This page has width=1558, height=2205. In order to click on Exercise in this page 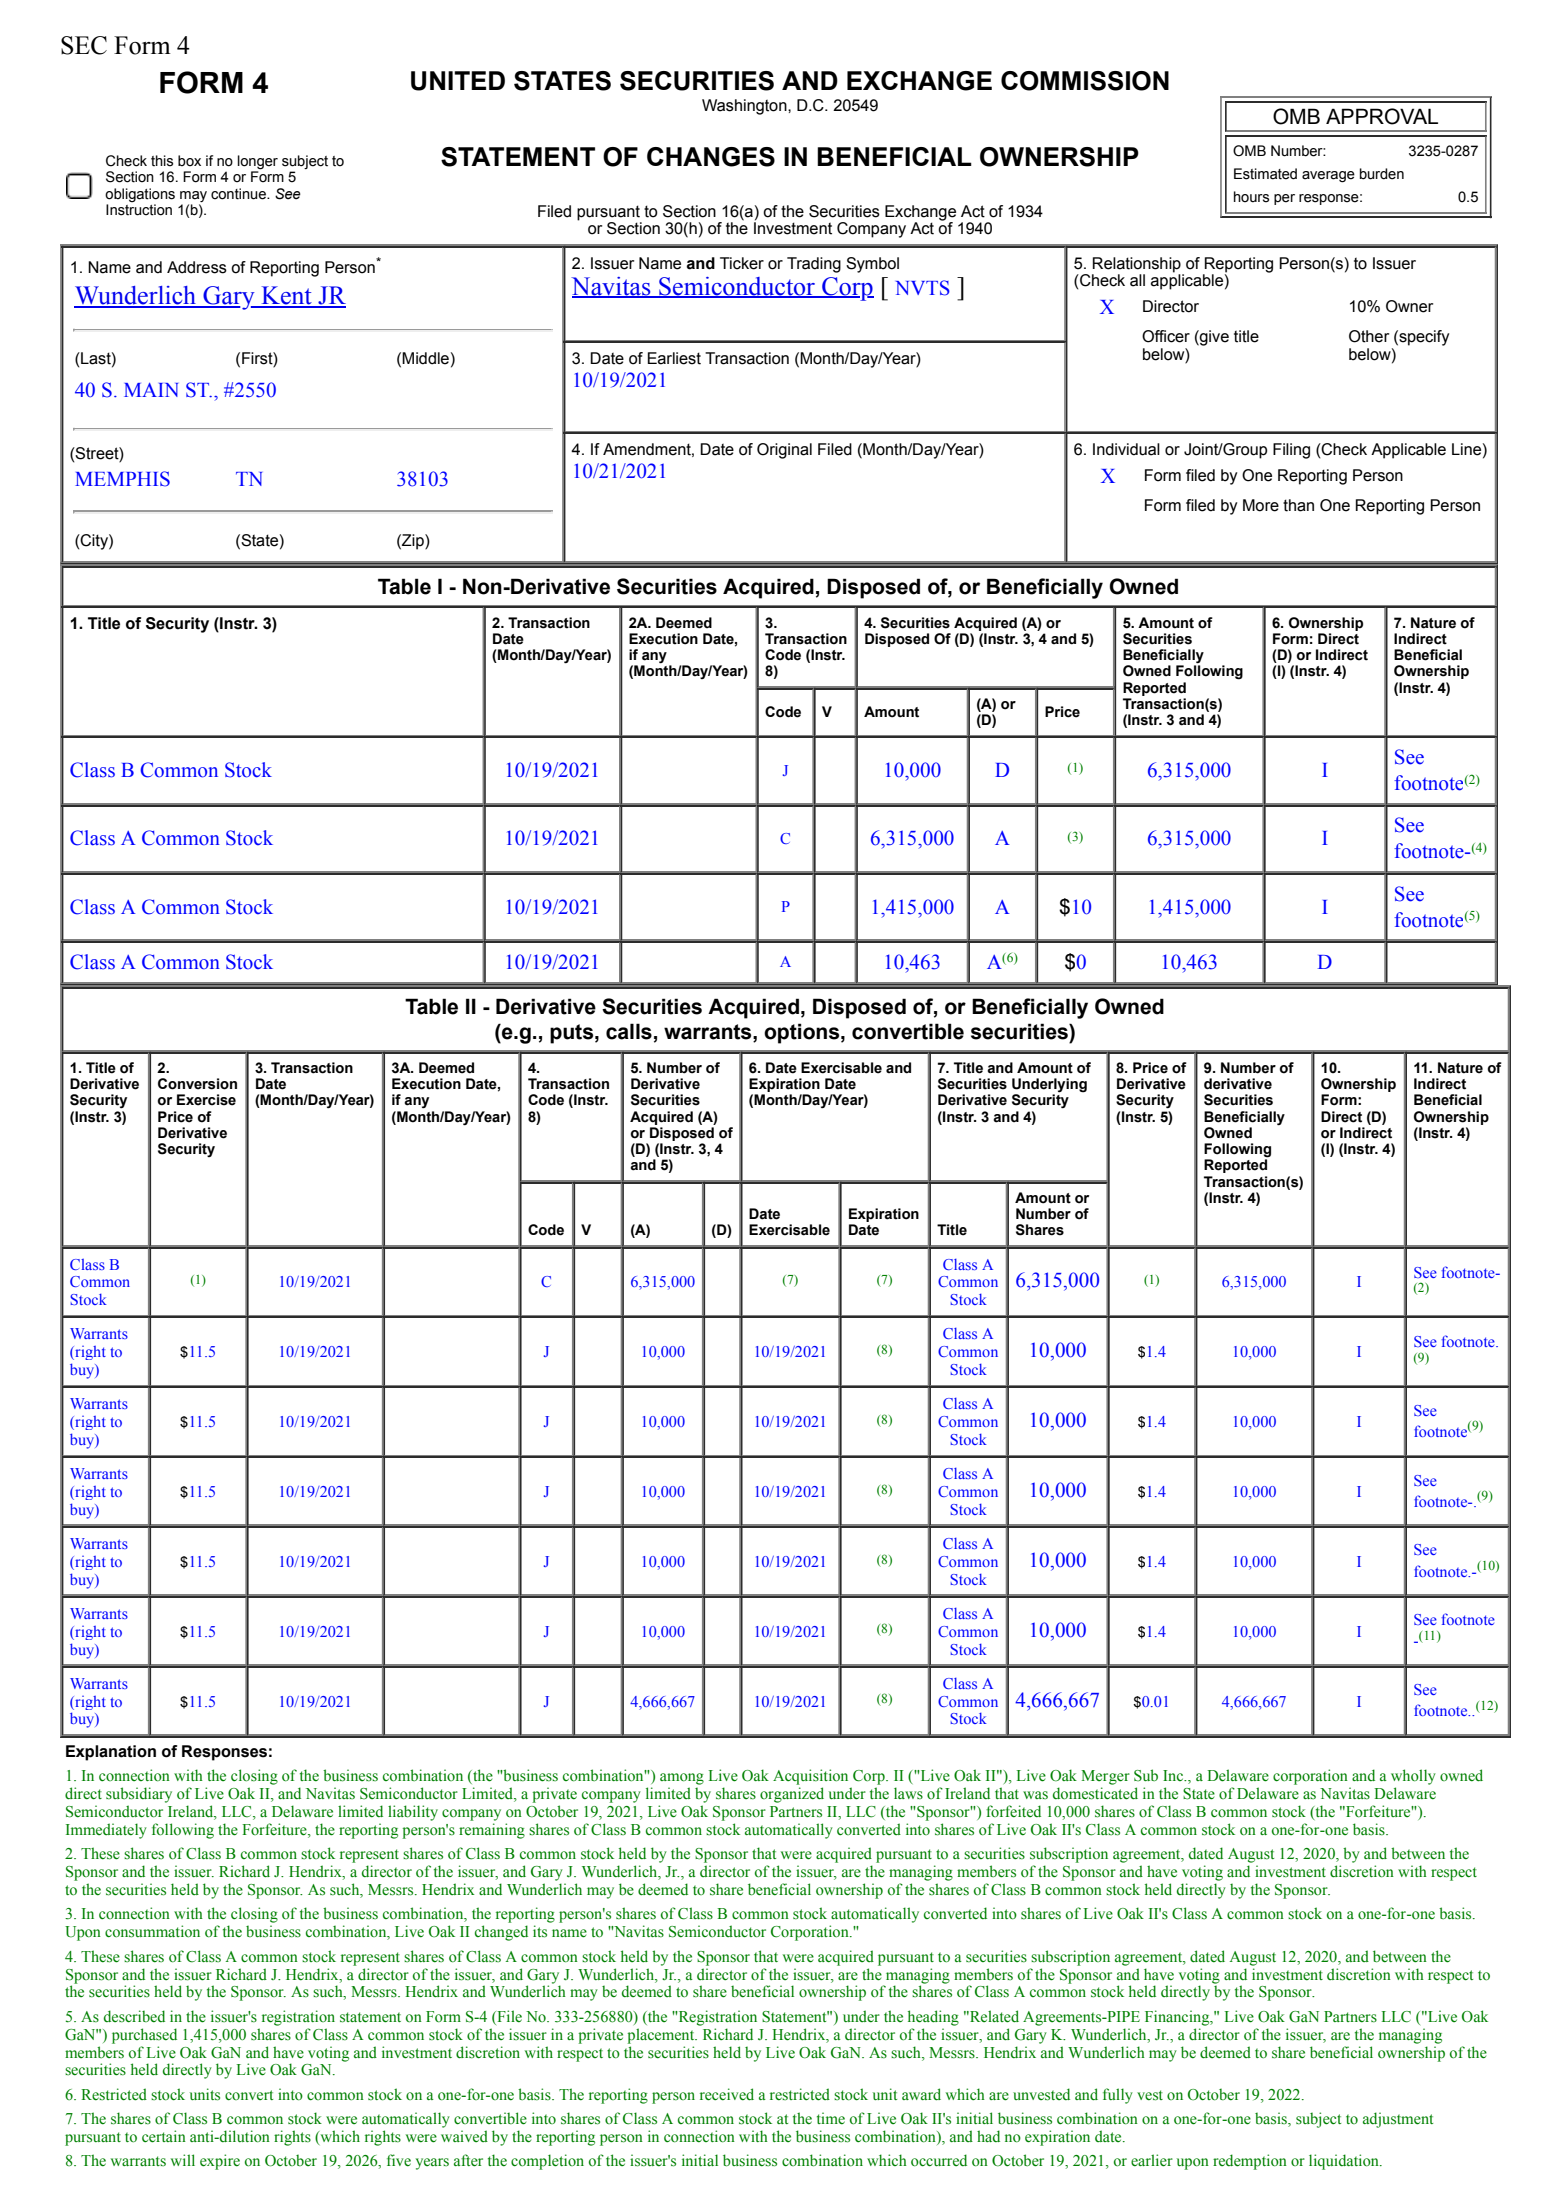, I will do `click(206, 1100)`.
